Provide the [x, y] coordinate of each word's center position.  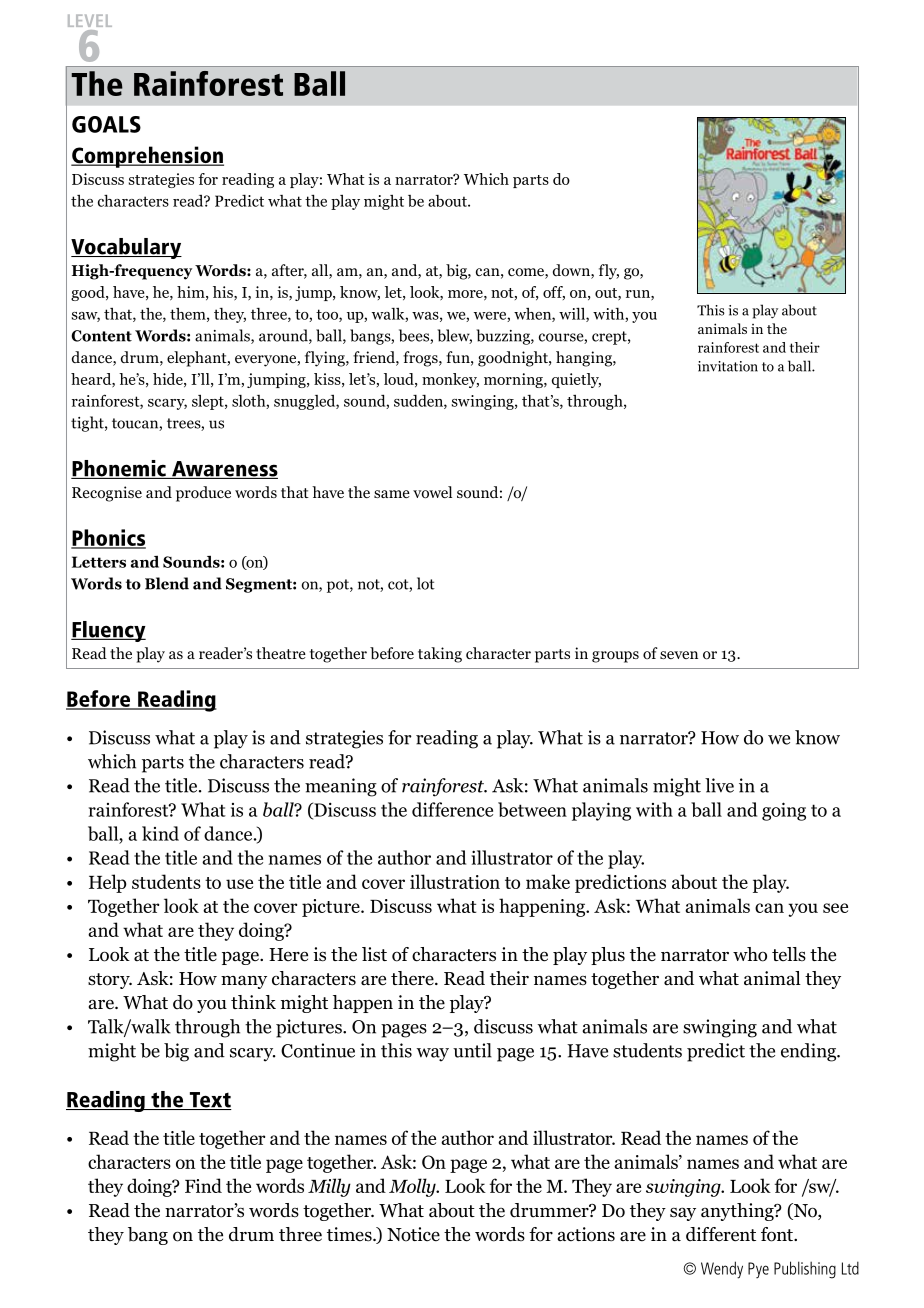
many [244, 982]
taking [440, 655]
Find [203, 1185]
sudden [419, 402]
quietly [576, 380]
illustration [455, 881]
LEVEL [90, 20]
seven [679, 655]
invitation [728, 366]
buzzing [504, 337]
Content [101, 336]
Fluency [108, 631]
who [750, 954]
